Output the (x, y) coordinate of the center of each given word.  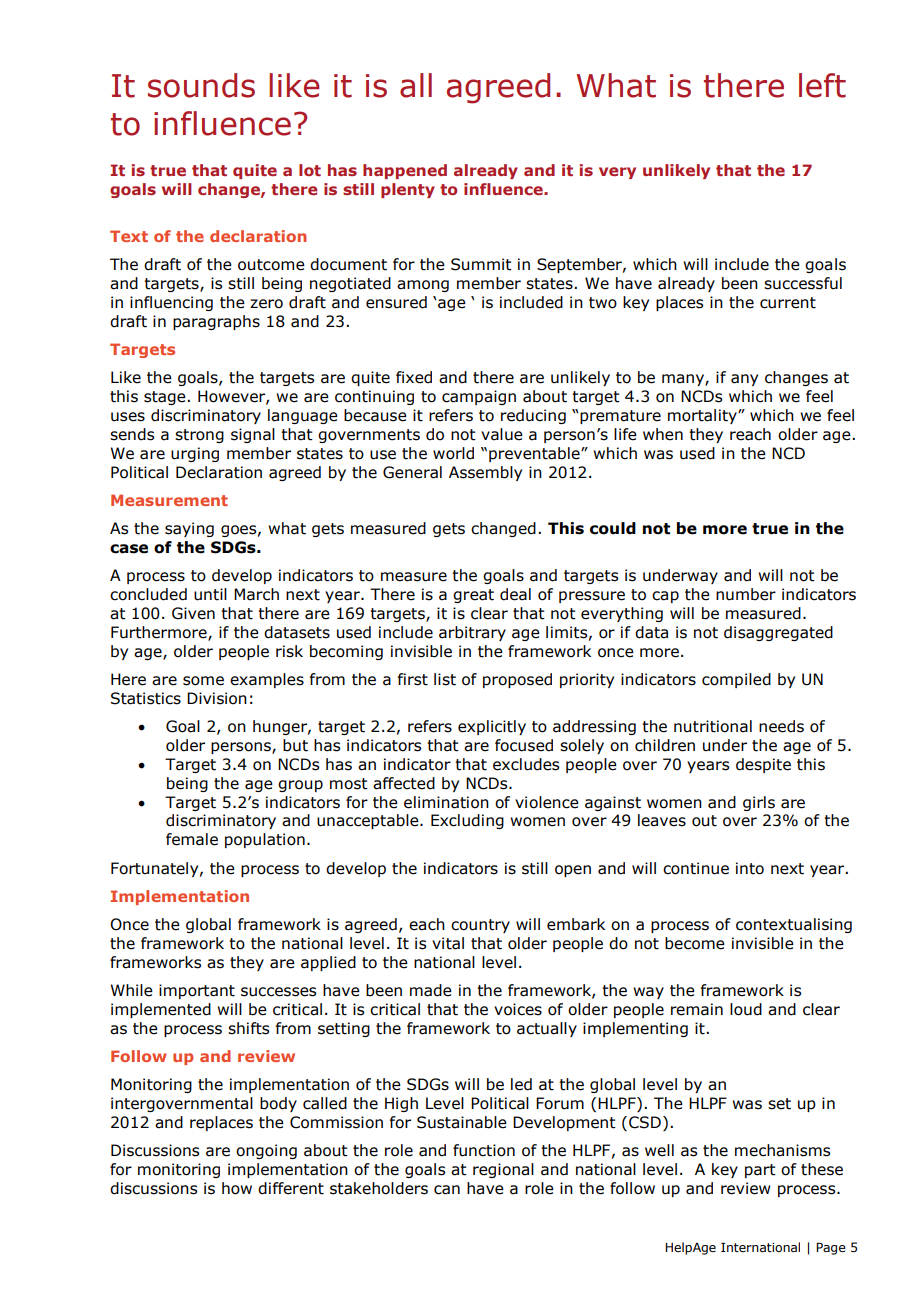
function (484, 1150)
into (750, 868)
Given (193, 613)
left (822, 85)
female (192, 839)
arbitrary (472, 633)
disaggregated (778, 633)
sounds (201, 85)
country (480, 926)
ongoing (266, 1151)
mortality (703, 416)
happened (405, 171)
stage (166, 398)
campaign (479, 397)
